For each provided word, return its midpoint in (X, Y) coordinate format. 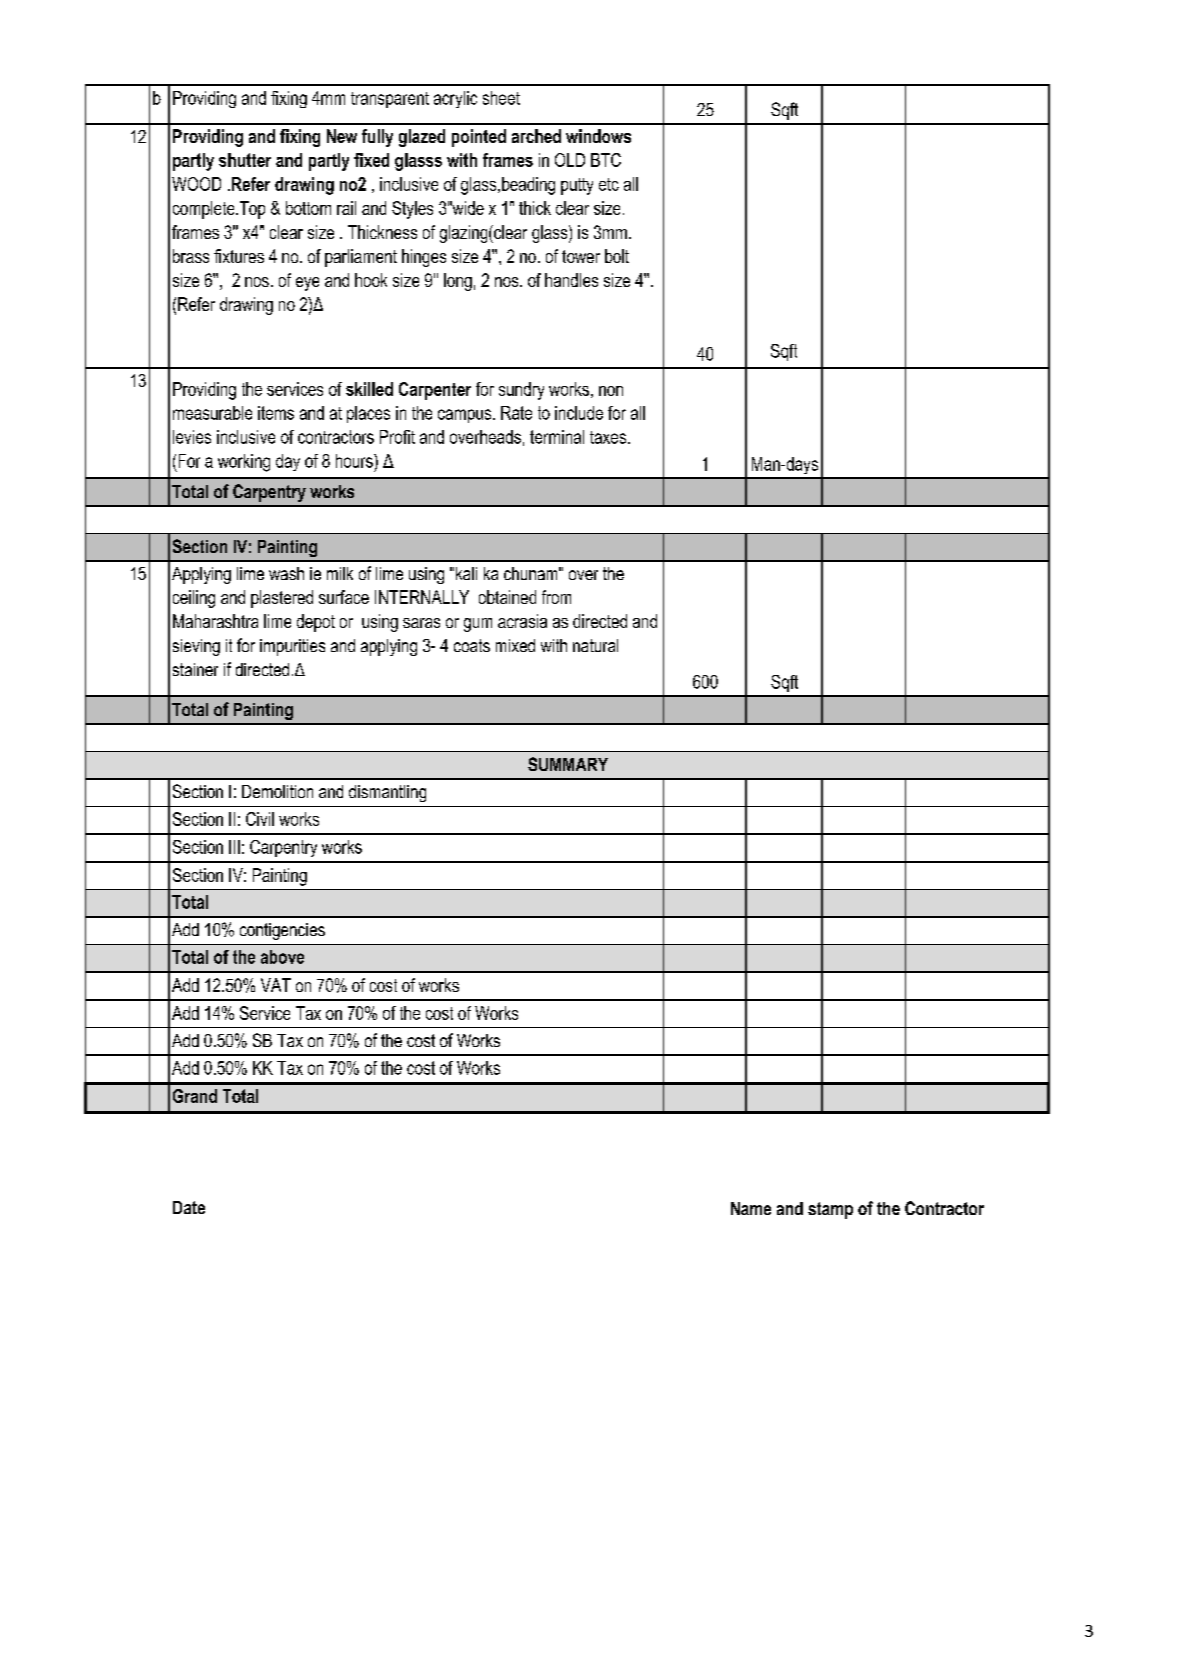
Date (189, 1207)
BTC (606, 160)
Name (751, 1208)
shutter (245, 160)
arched (536, 136)
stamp (830, 1210)
